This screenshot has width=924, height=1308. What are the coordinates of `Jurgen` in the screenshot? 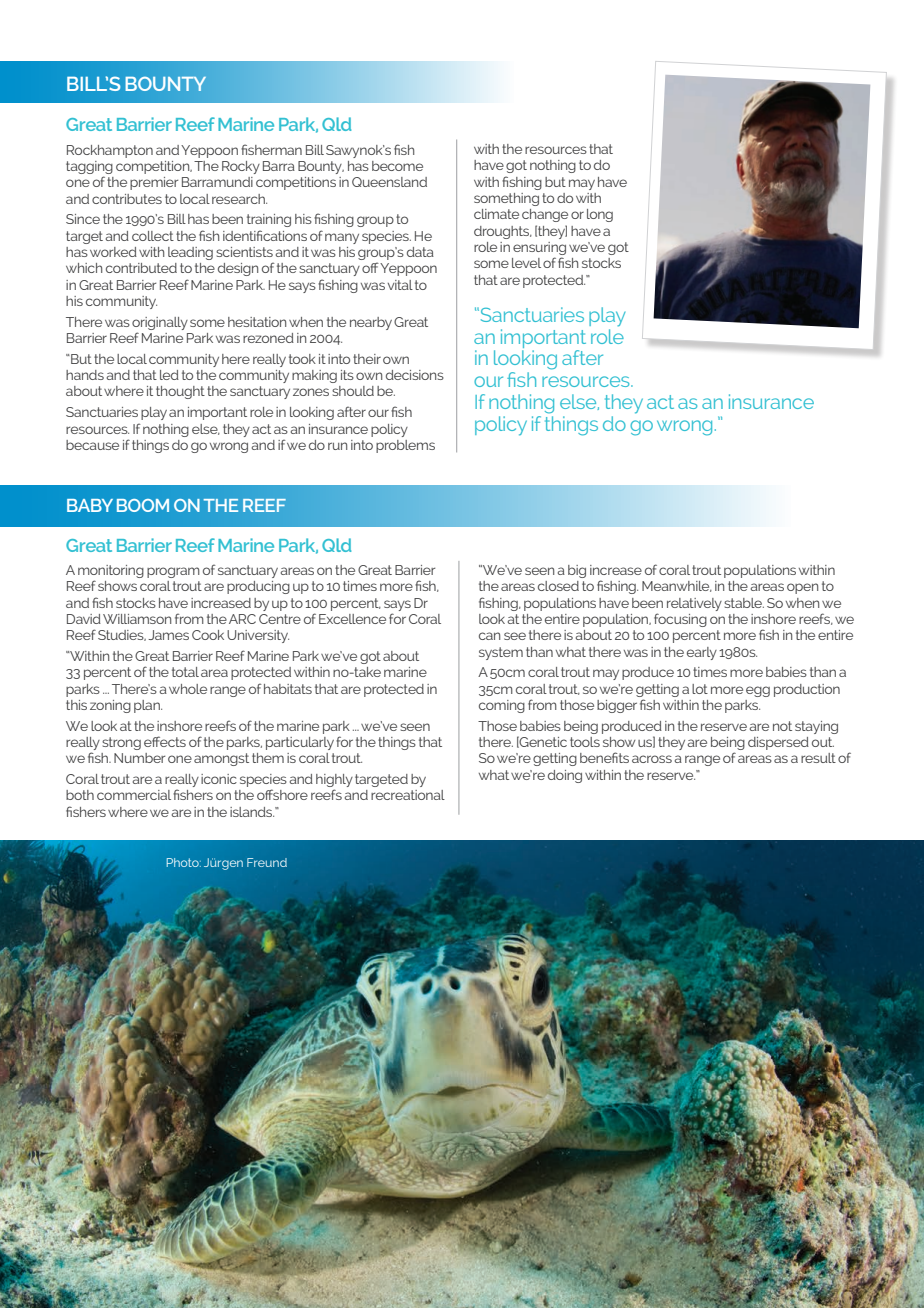 It's located at (223, 864).
